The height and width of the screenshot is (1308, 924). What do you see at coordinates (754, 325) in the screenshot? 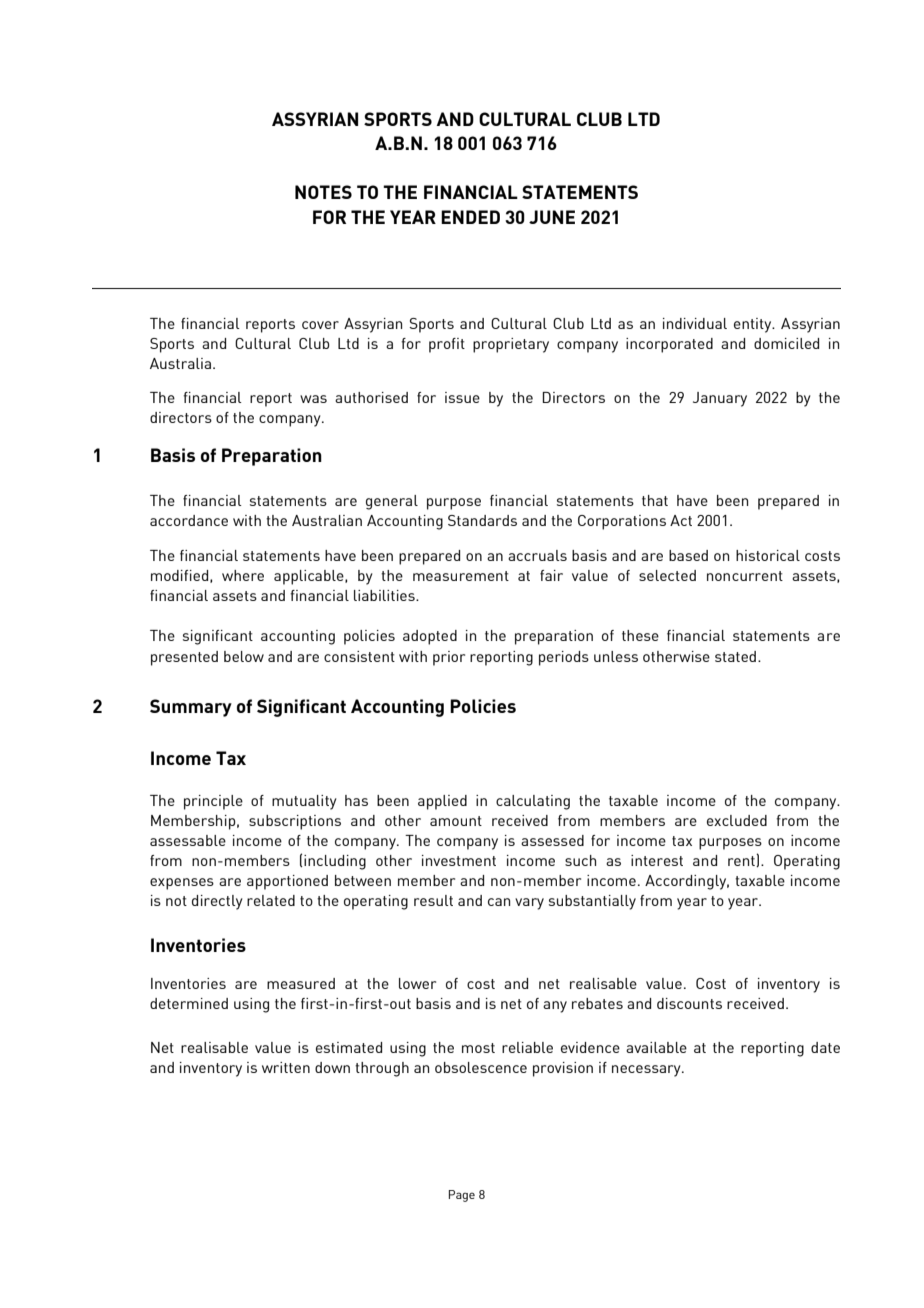
I see `entity` at bounding box center [754, 325].
